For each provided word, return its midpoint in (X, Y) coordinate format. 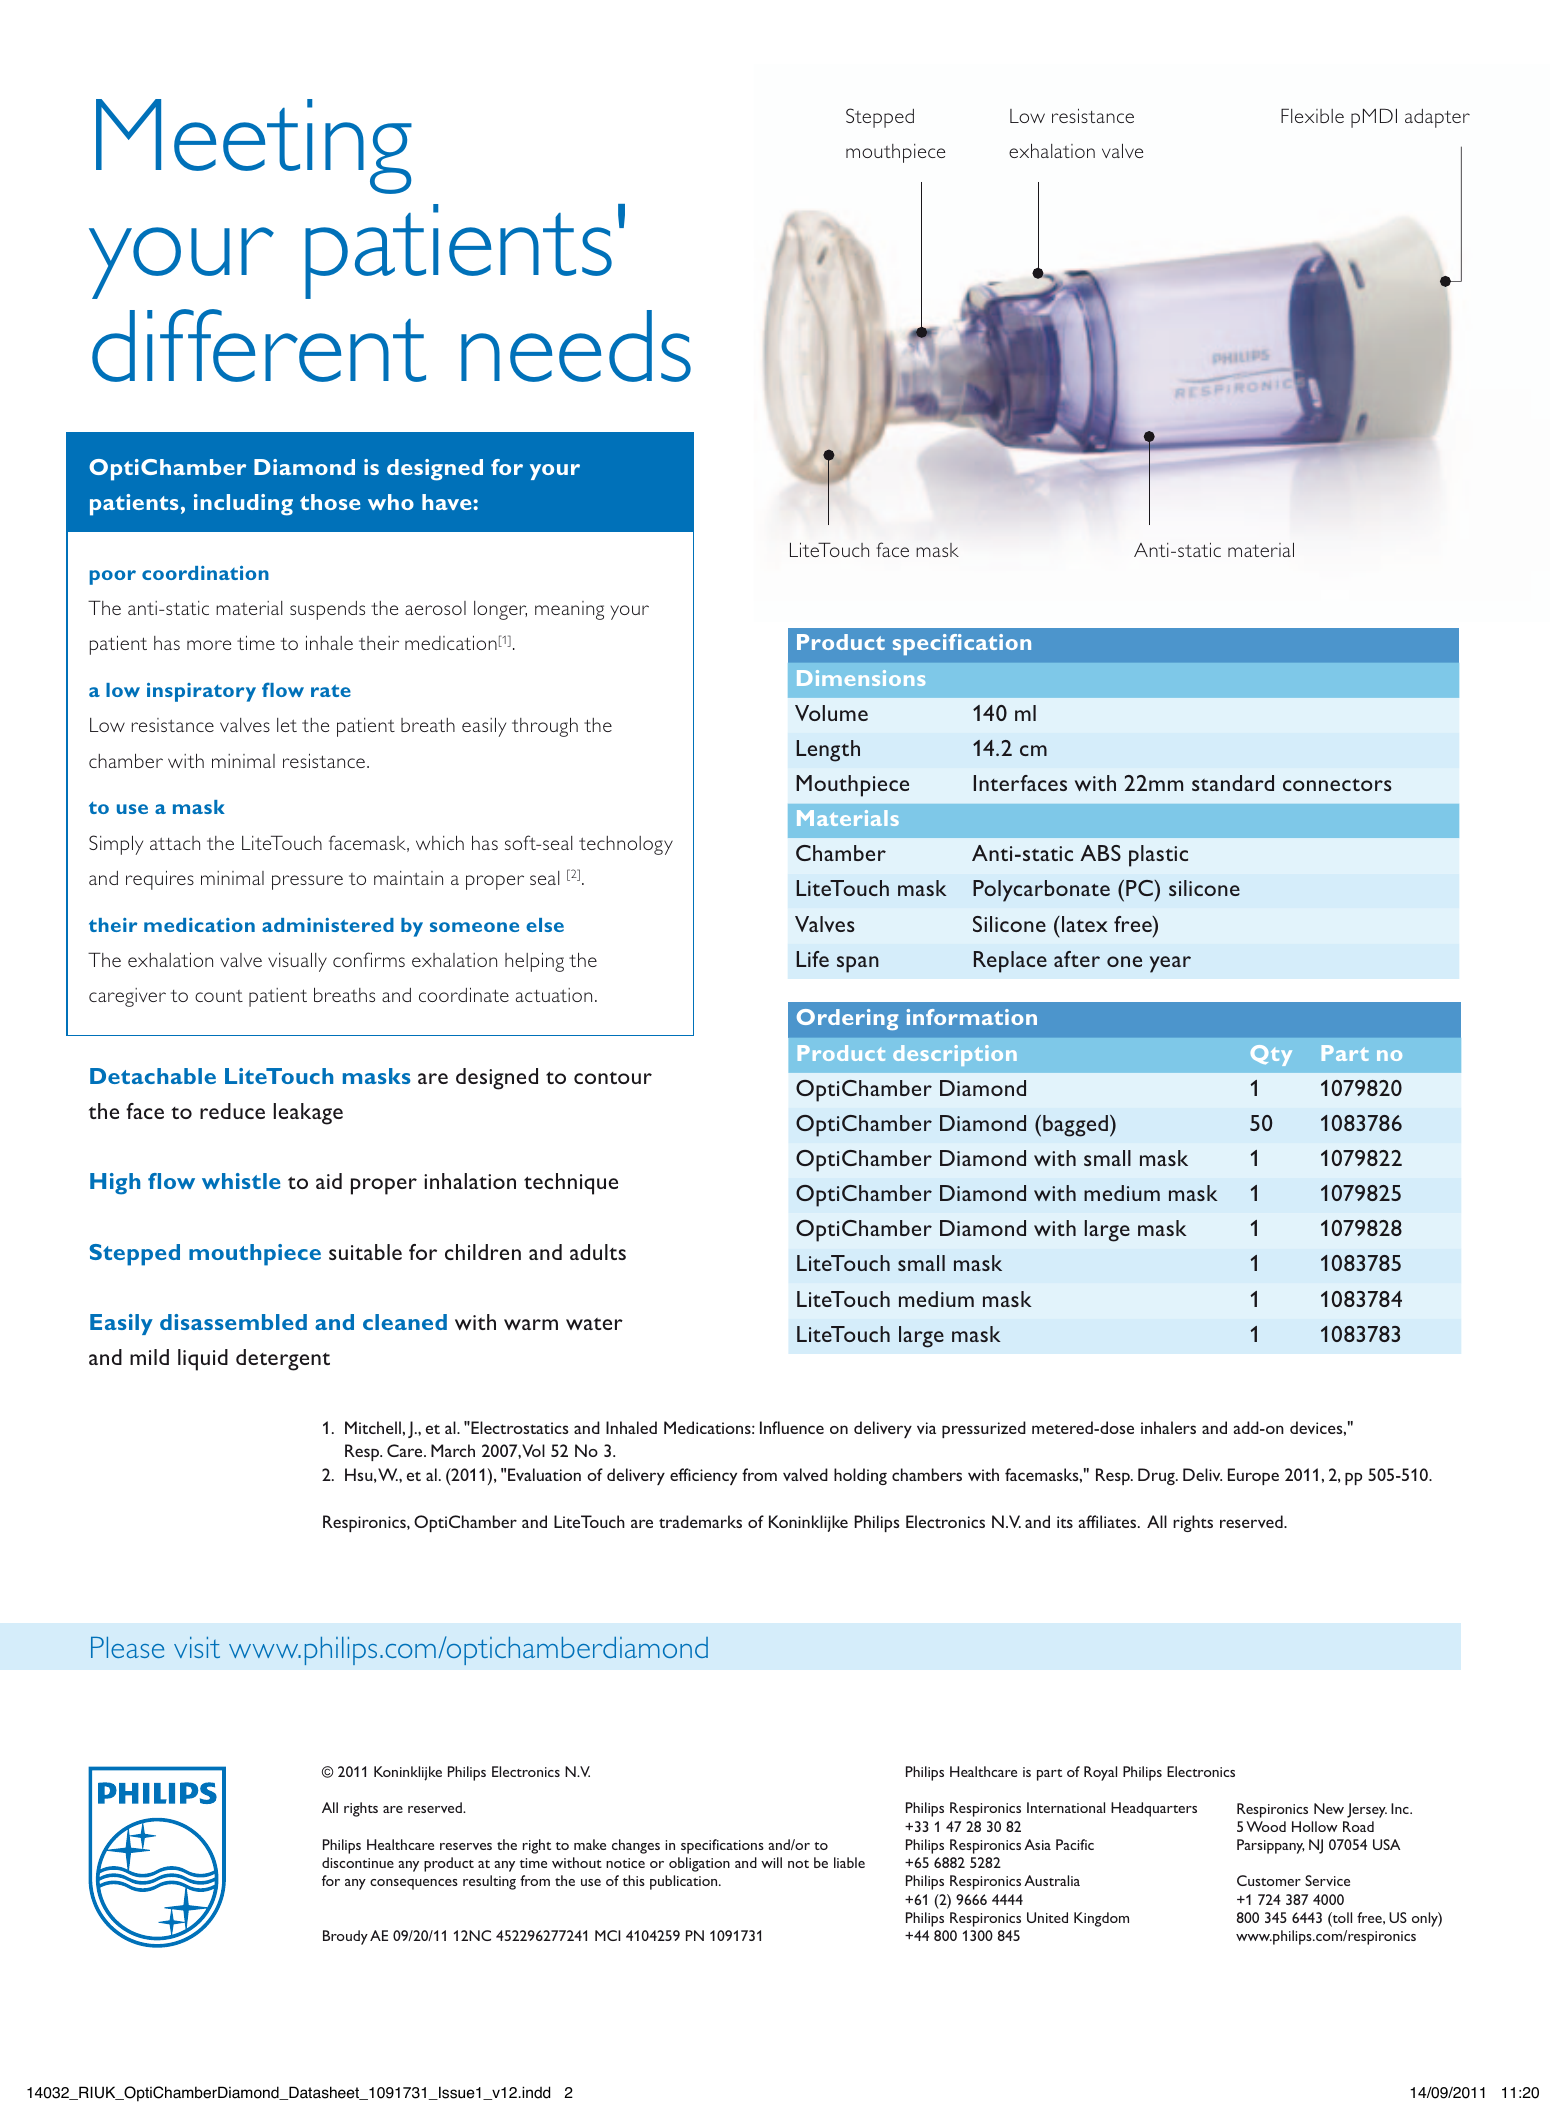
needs (576, 346)
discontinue (358, 1862)
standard (1233, 783)
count (219, 996)
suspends (327, 610)
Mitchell (373, 1427)
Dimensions (861, 678)
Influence (792, 1427)
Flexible (1312, 115)
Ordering (847, 1019)
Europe (1253, 1476)
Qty (1271, 1055)
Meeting (254, 146)
